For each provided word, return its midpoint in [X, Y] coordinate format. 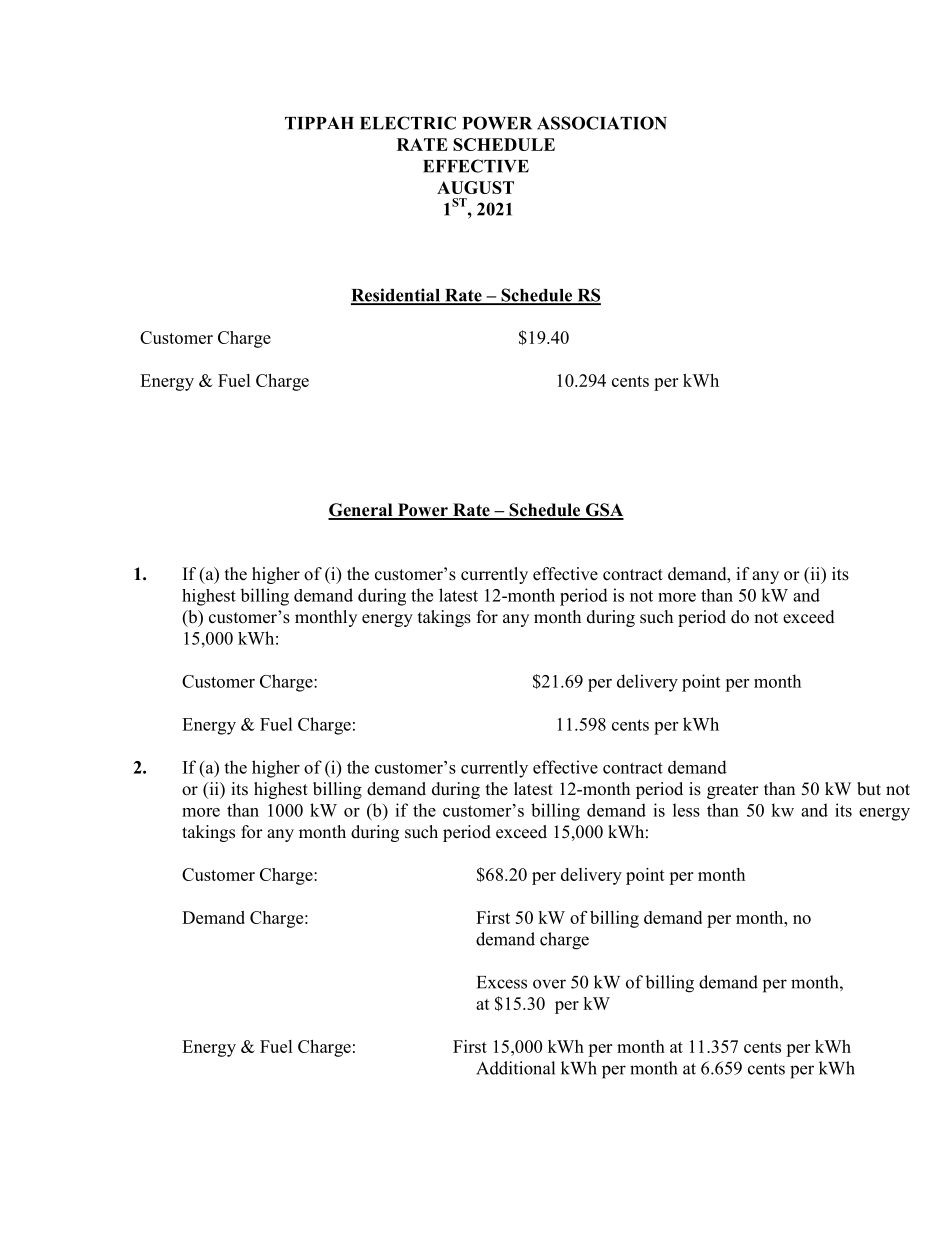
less [686, 810]
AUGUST [475, 187]
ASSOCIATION [602, 123]
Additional [515, 1068]
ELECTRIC [408, 123]
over [549, 984]
